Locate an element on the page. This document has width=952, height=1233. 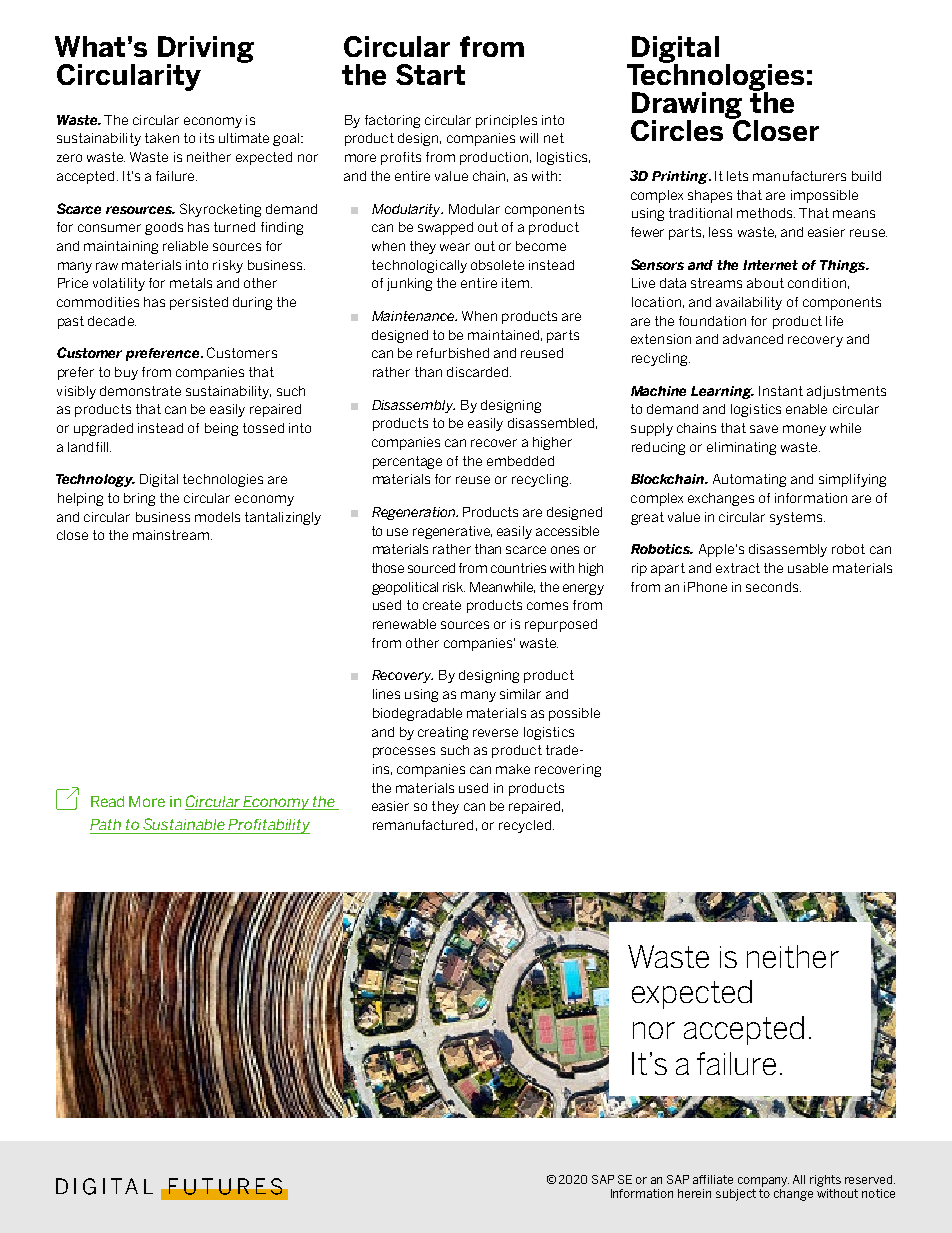
create is located at coordinates (442, 605).
